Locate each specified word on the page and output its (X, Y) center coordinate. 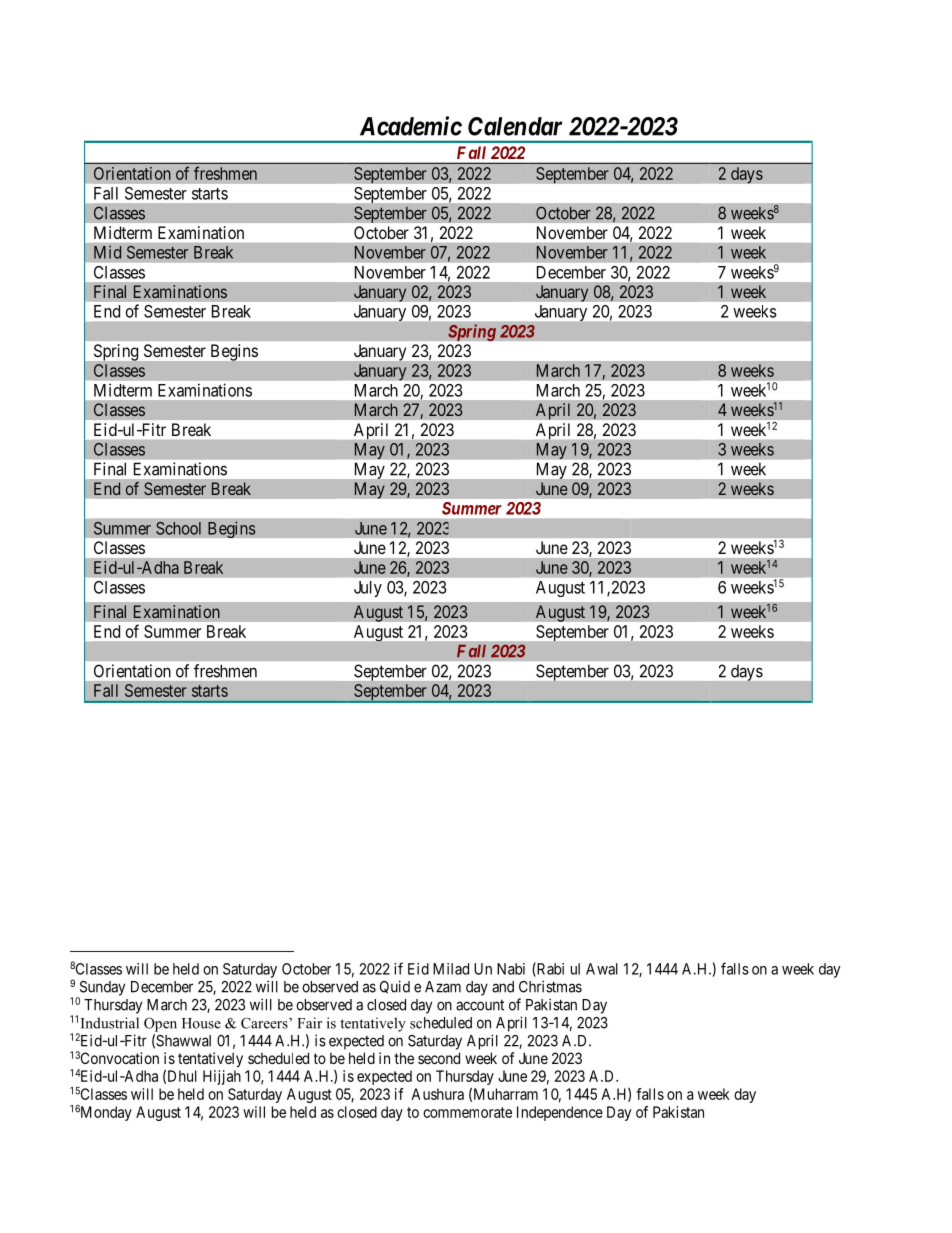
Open (160, 1024)
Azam (443, 987)
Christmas (550, 986)
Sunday (101, 989)
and (503, 987)
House (201, 1023)
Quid (395, 987)
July (368, 589)
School (178, 528)
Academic (411, 126)
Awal (602, 969)
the (404, 1058)
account (480, 1005)
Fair (309, 1023)
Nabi (511, 969)
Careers (265, 1023)
